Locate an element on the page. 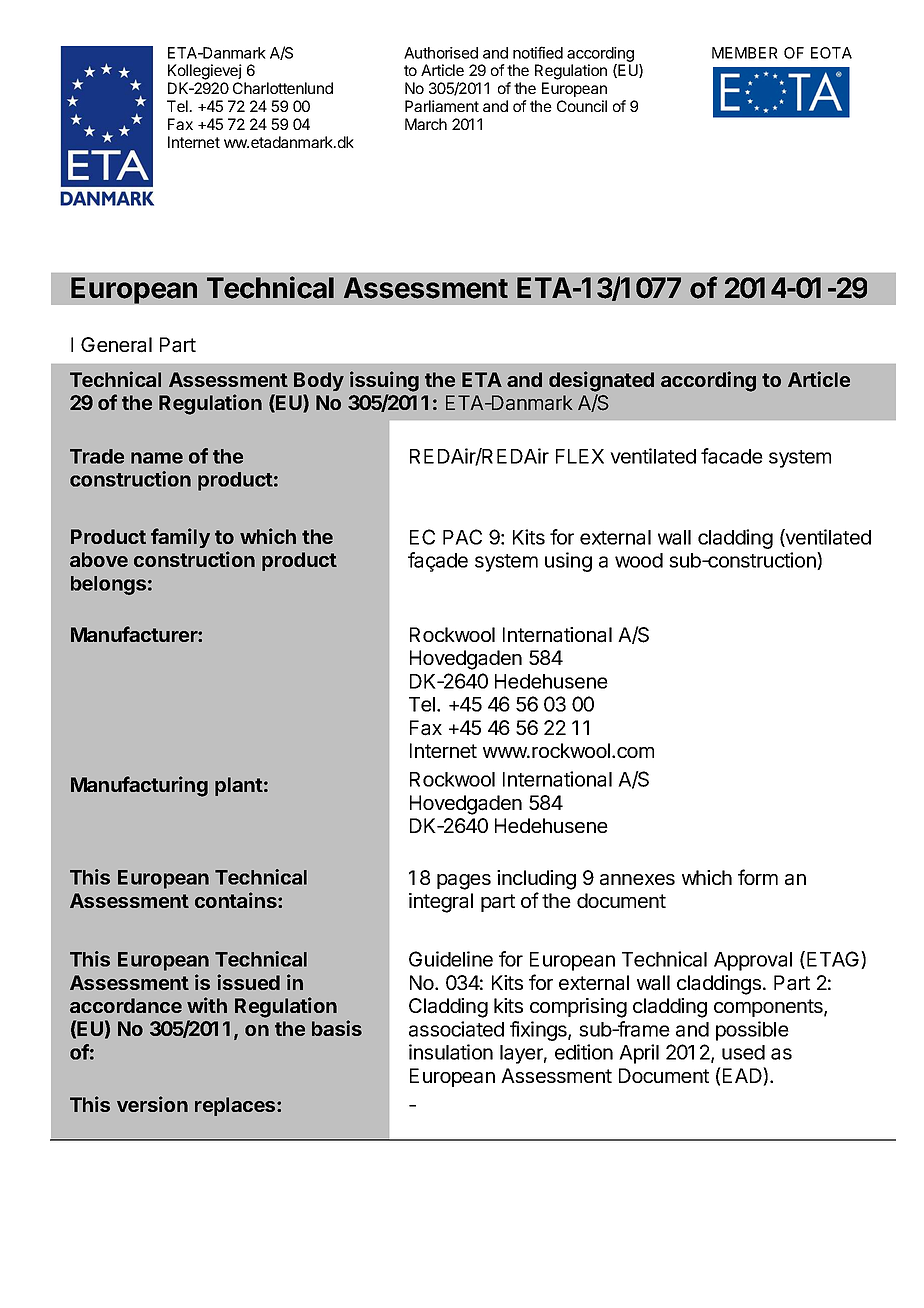  version is located at coordinates (152, 1104).
